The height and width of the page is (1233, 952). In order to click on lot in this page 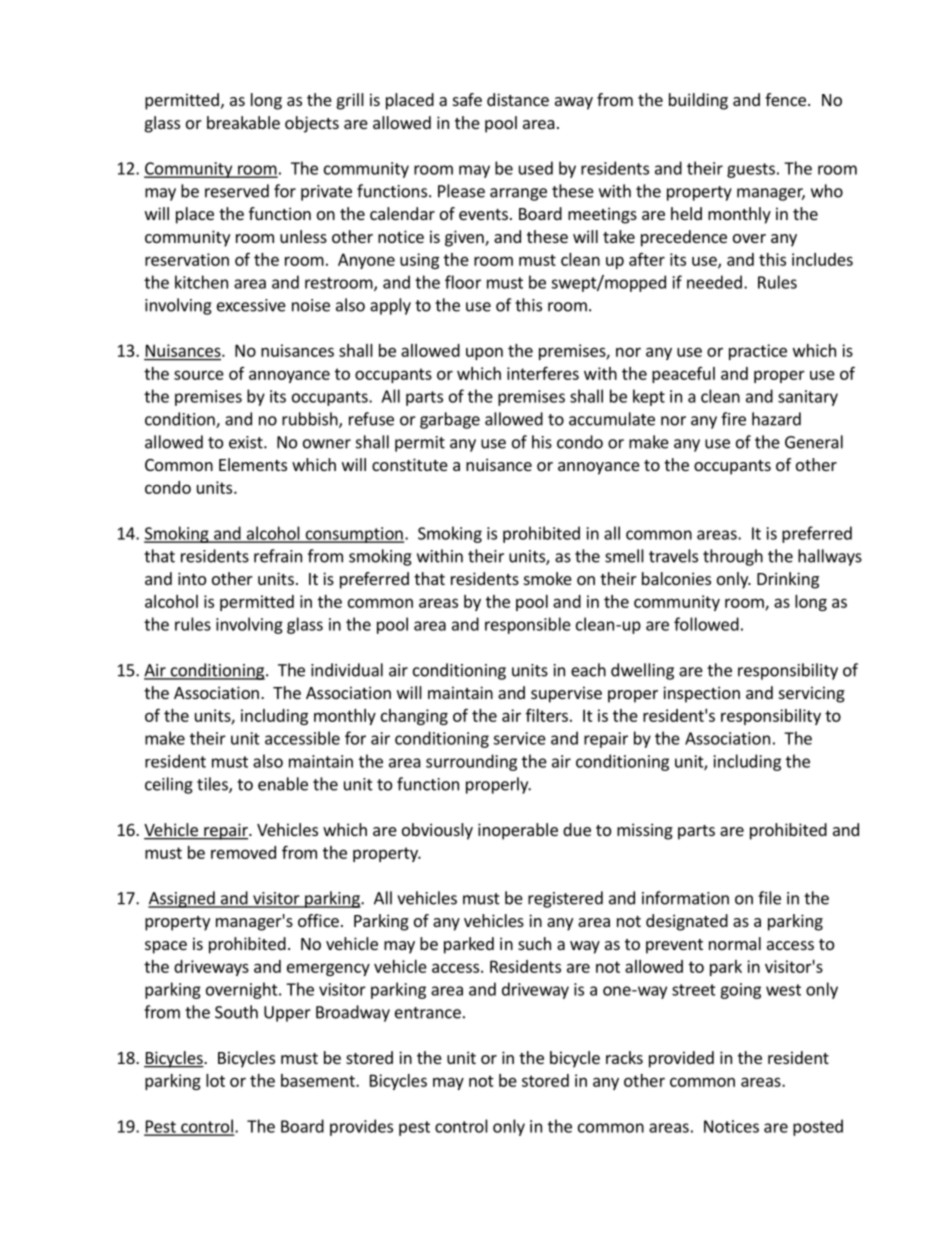, I will do `click(215, 1080)`.
